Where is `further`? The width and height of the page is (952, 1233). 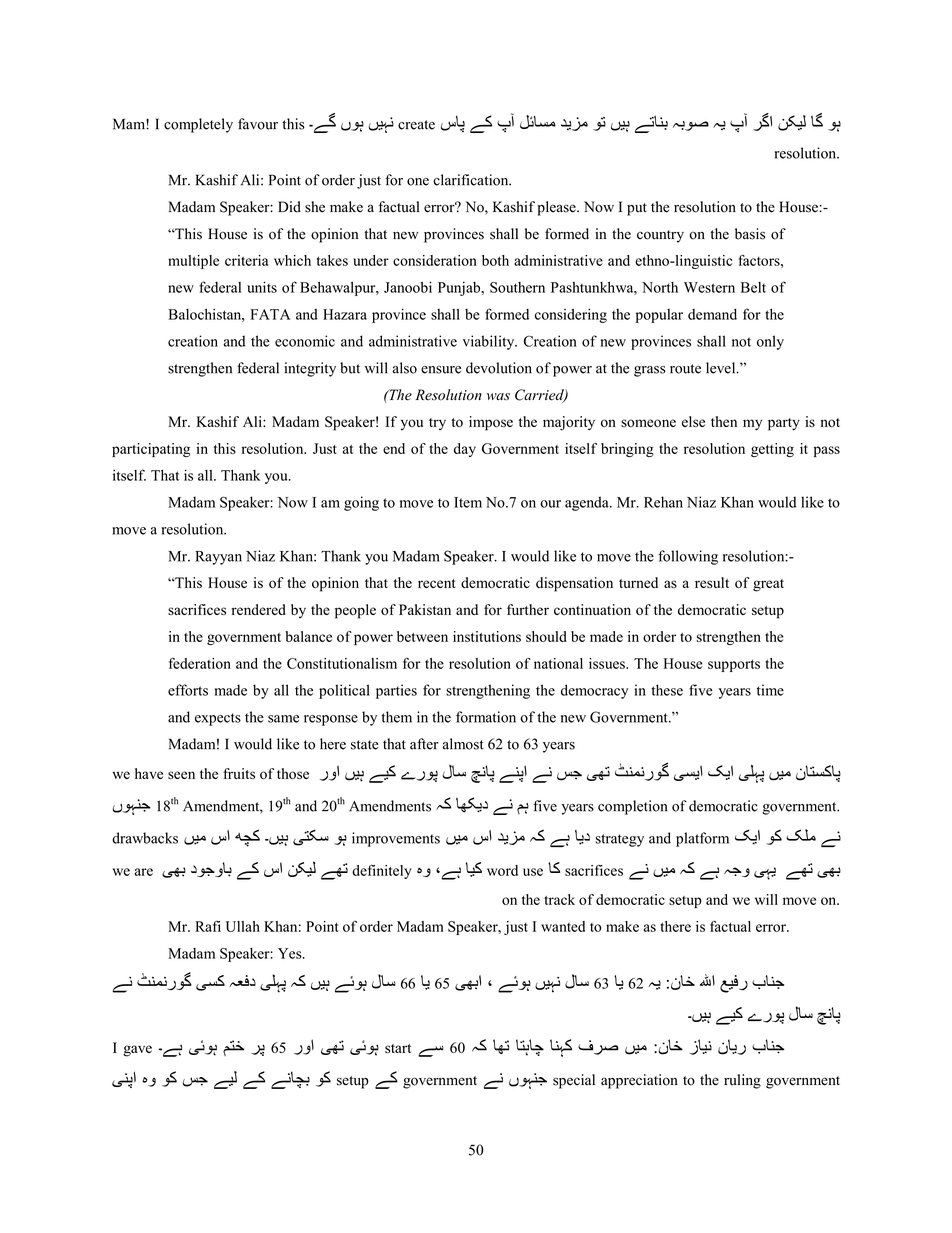
further is located at coordinates (528, 609).
